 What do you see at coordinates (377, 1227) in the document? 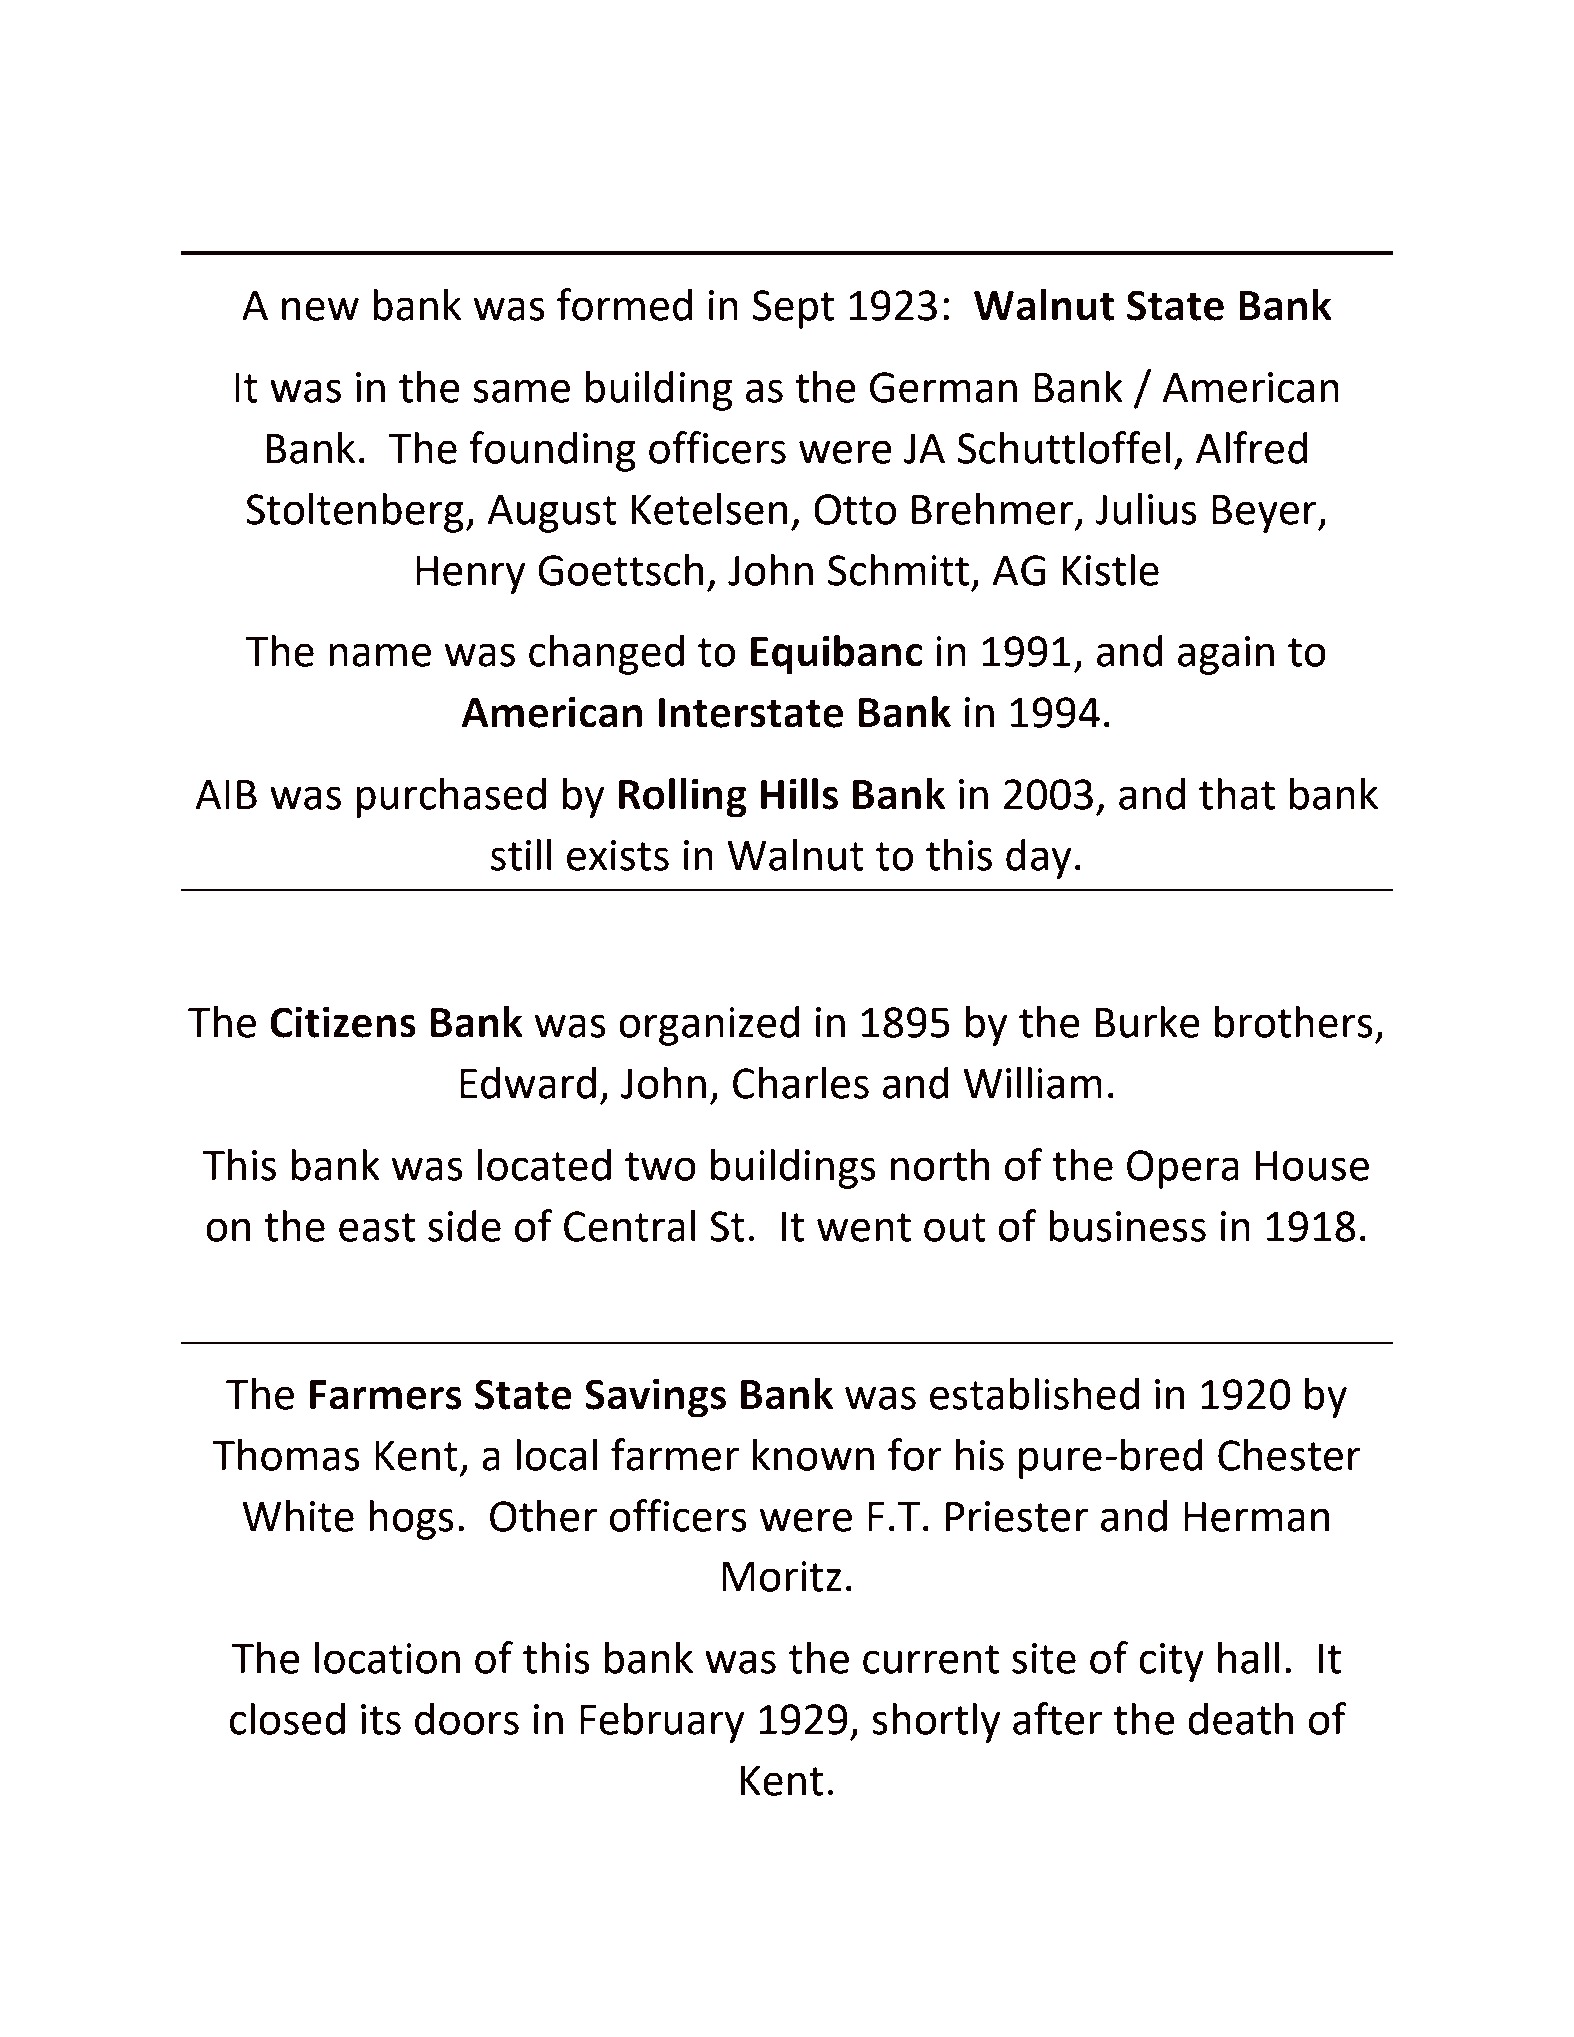
I see `east` at bounding box center [377, 1227].
